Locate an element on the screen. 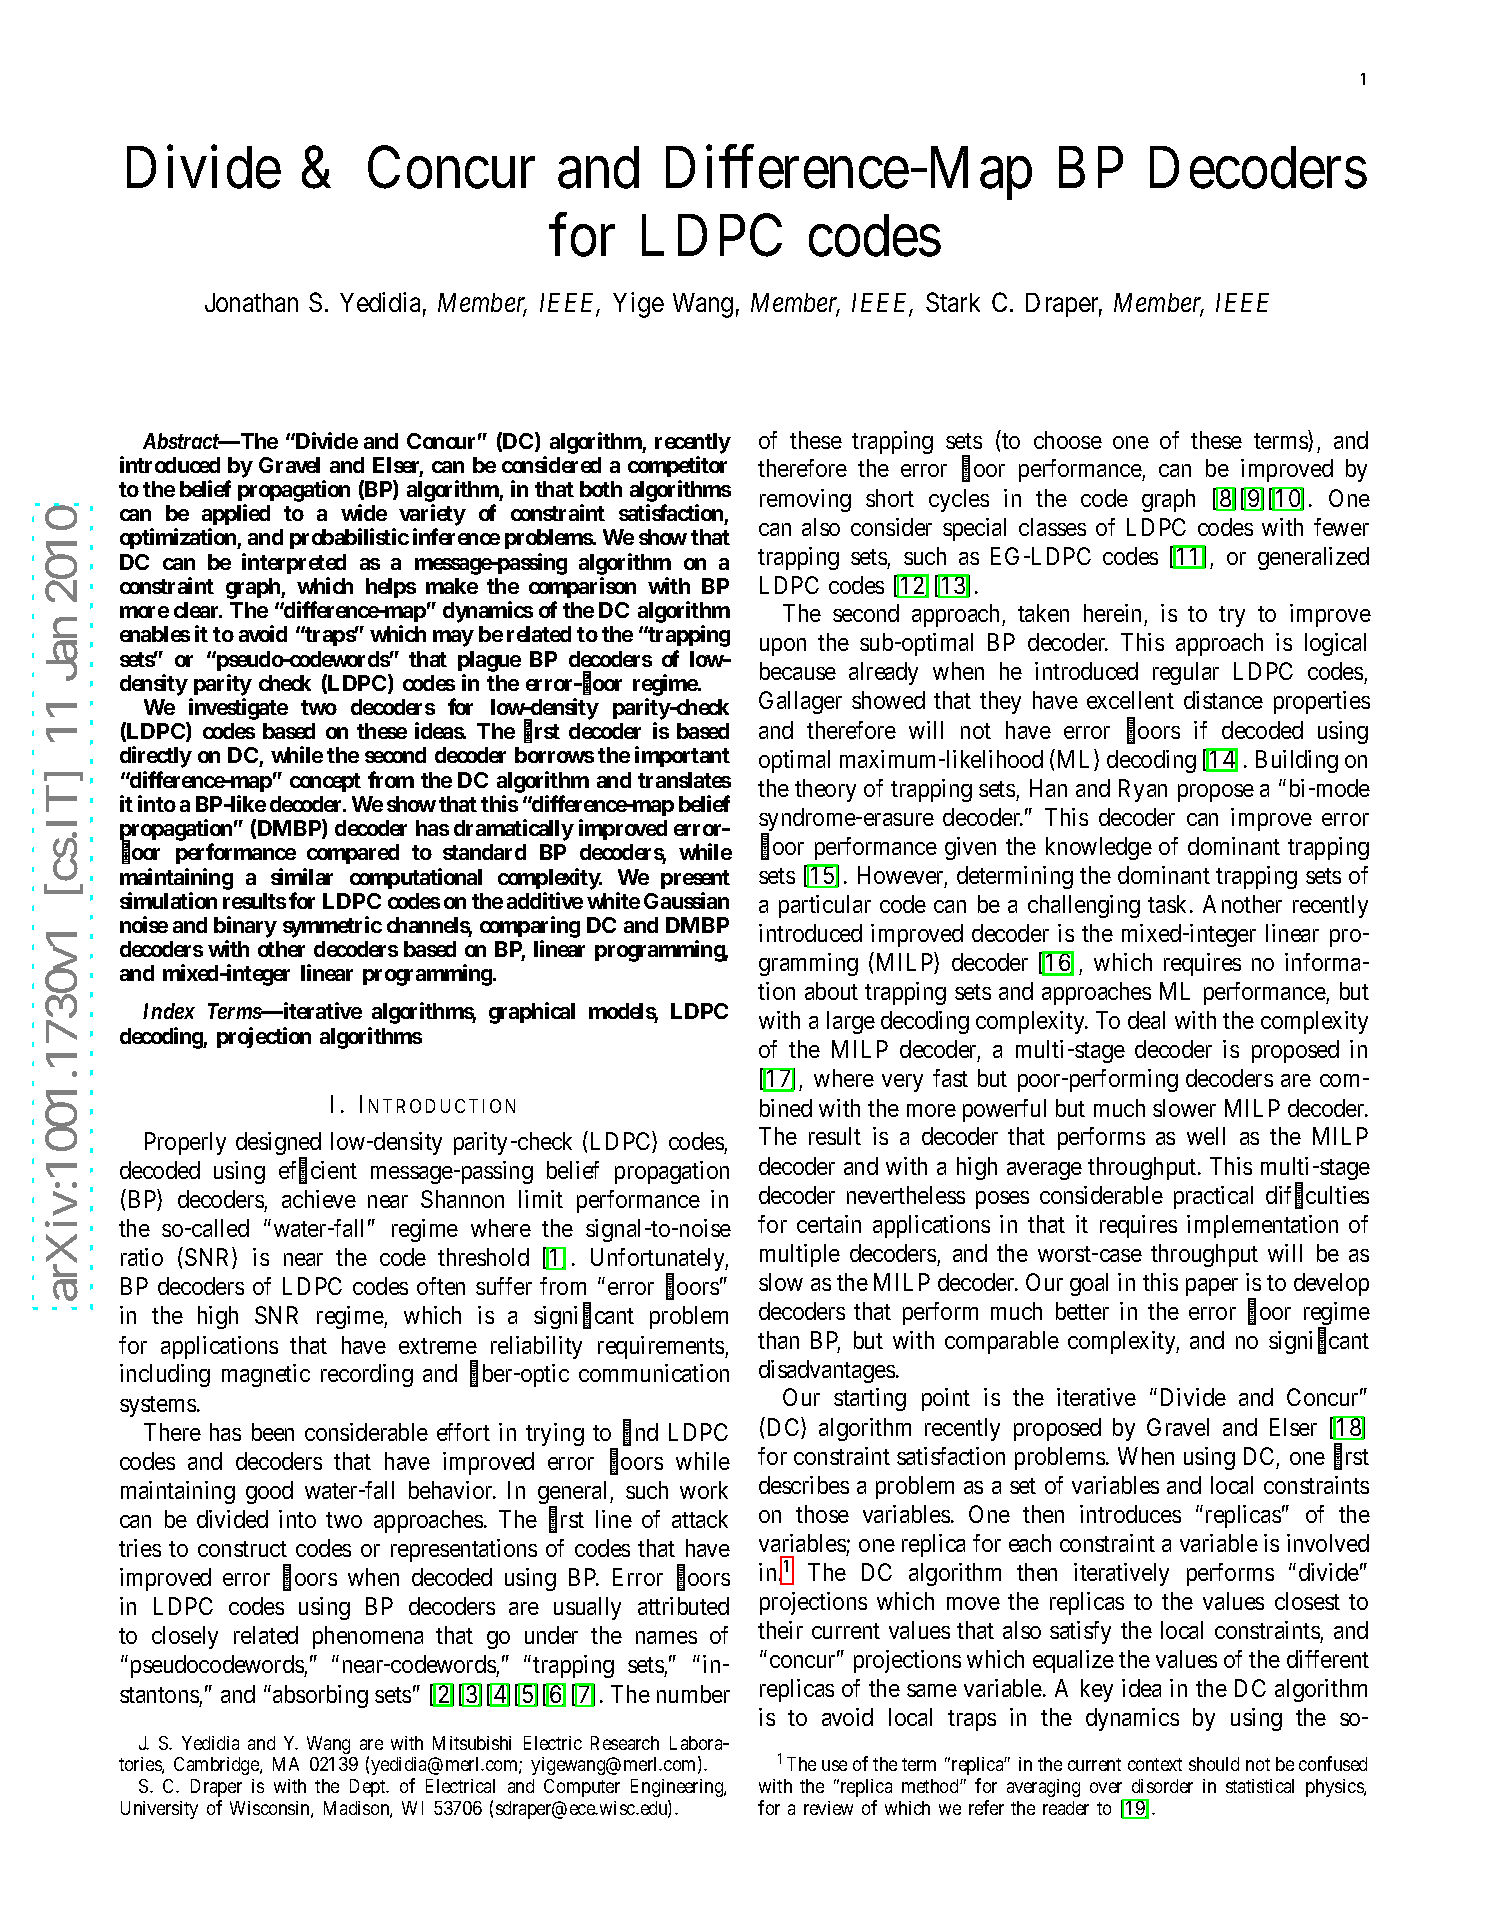  competitor is located at coordinates (677, 466).
